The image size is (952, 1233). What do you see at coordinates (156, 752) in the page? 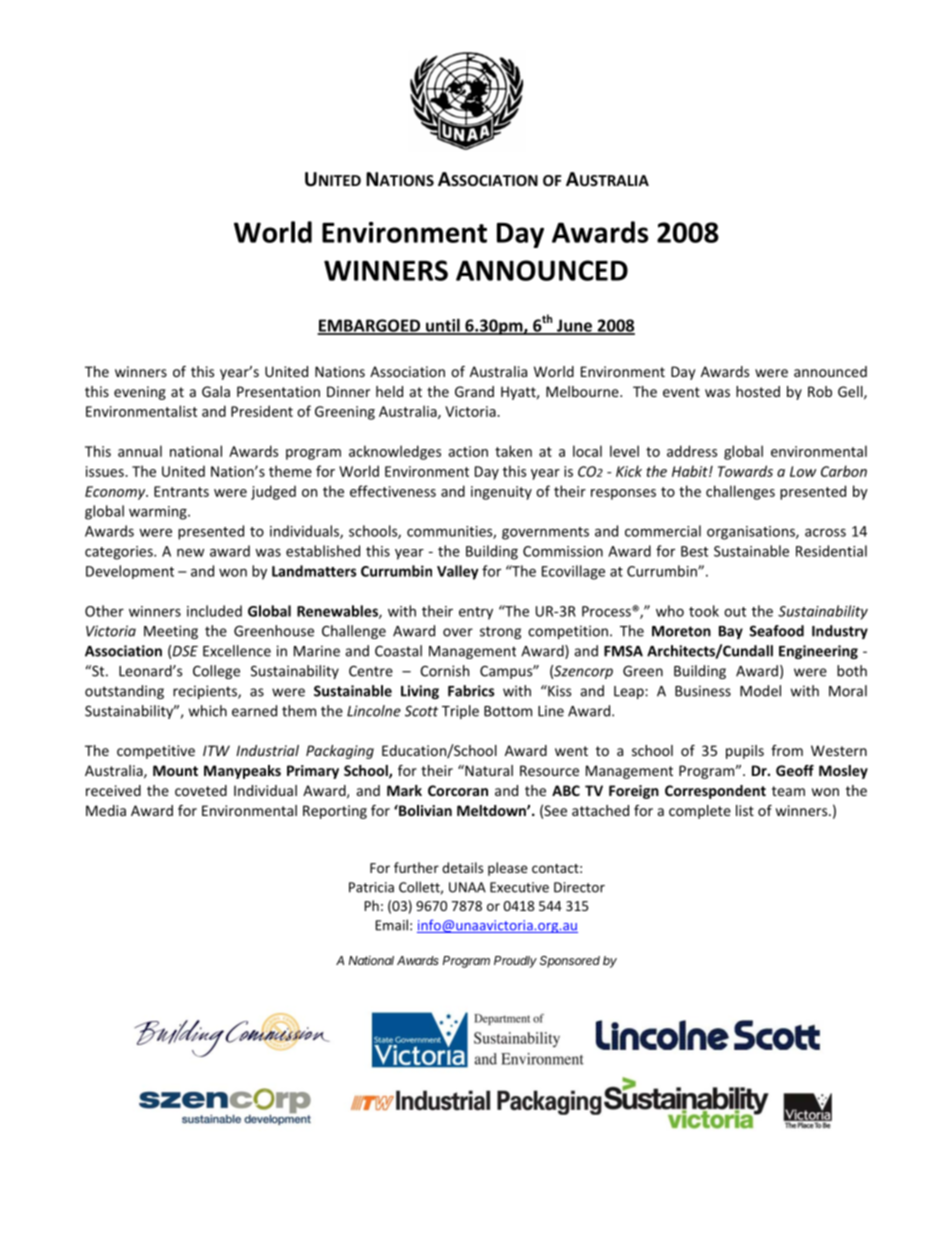
I see `competitive` at bounding box center [156, 752].
